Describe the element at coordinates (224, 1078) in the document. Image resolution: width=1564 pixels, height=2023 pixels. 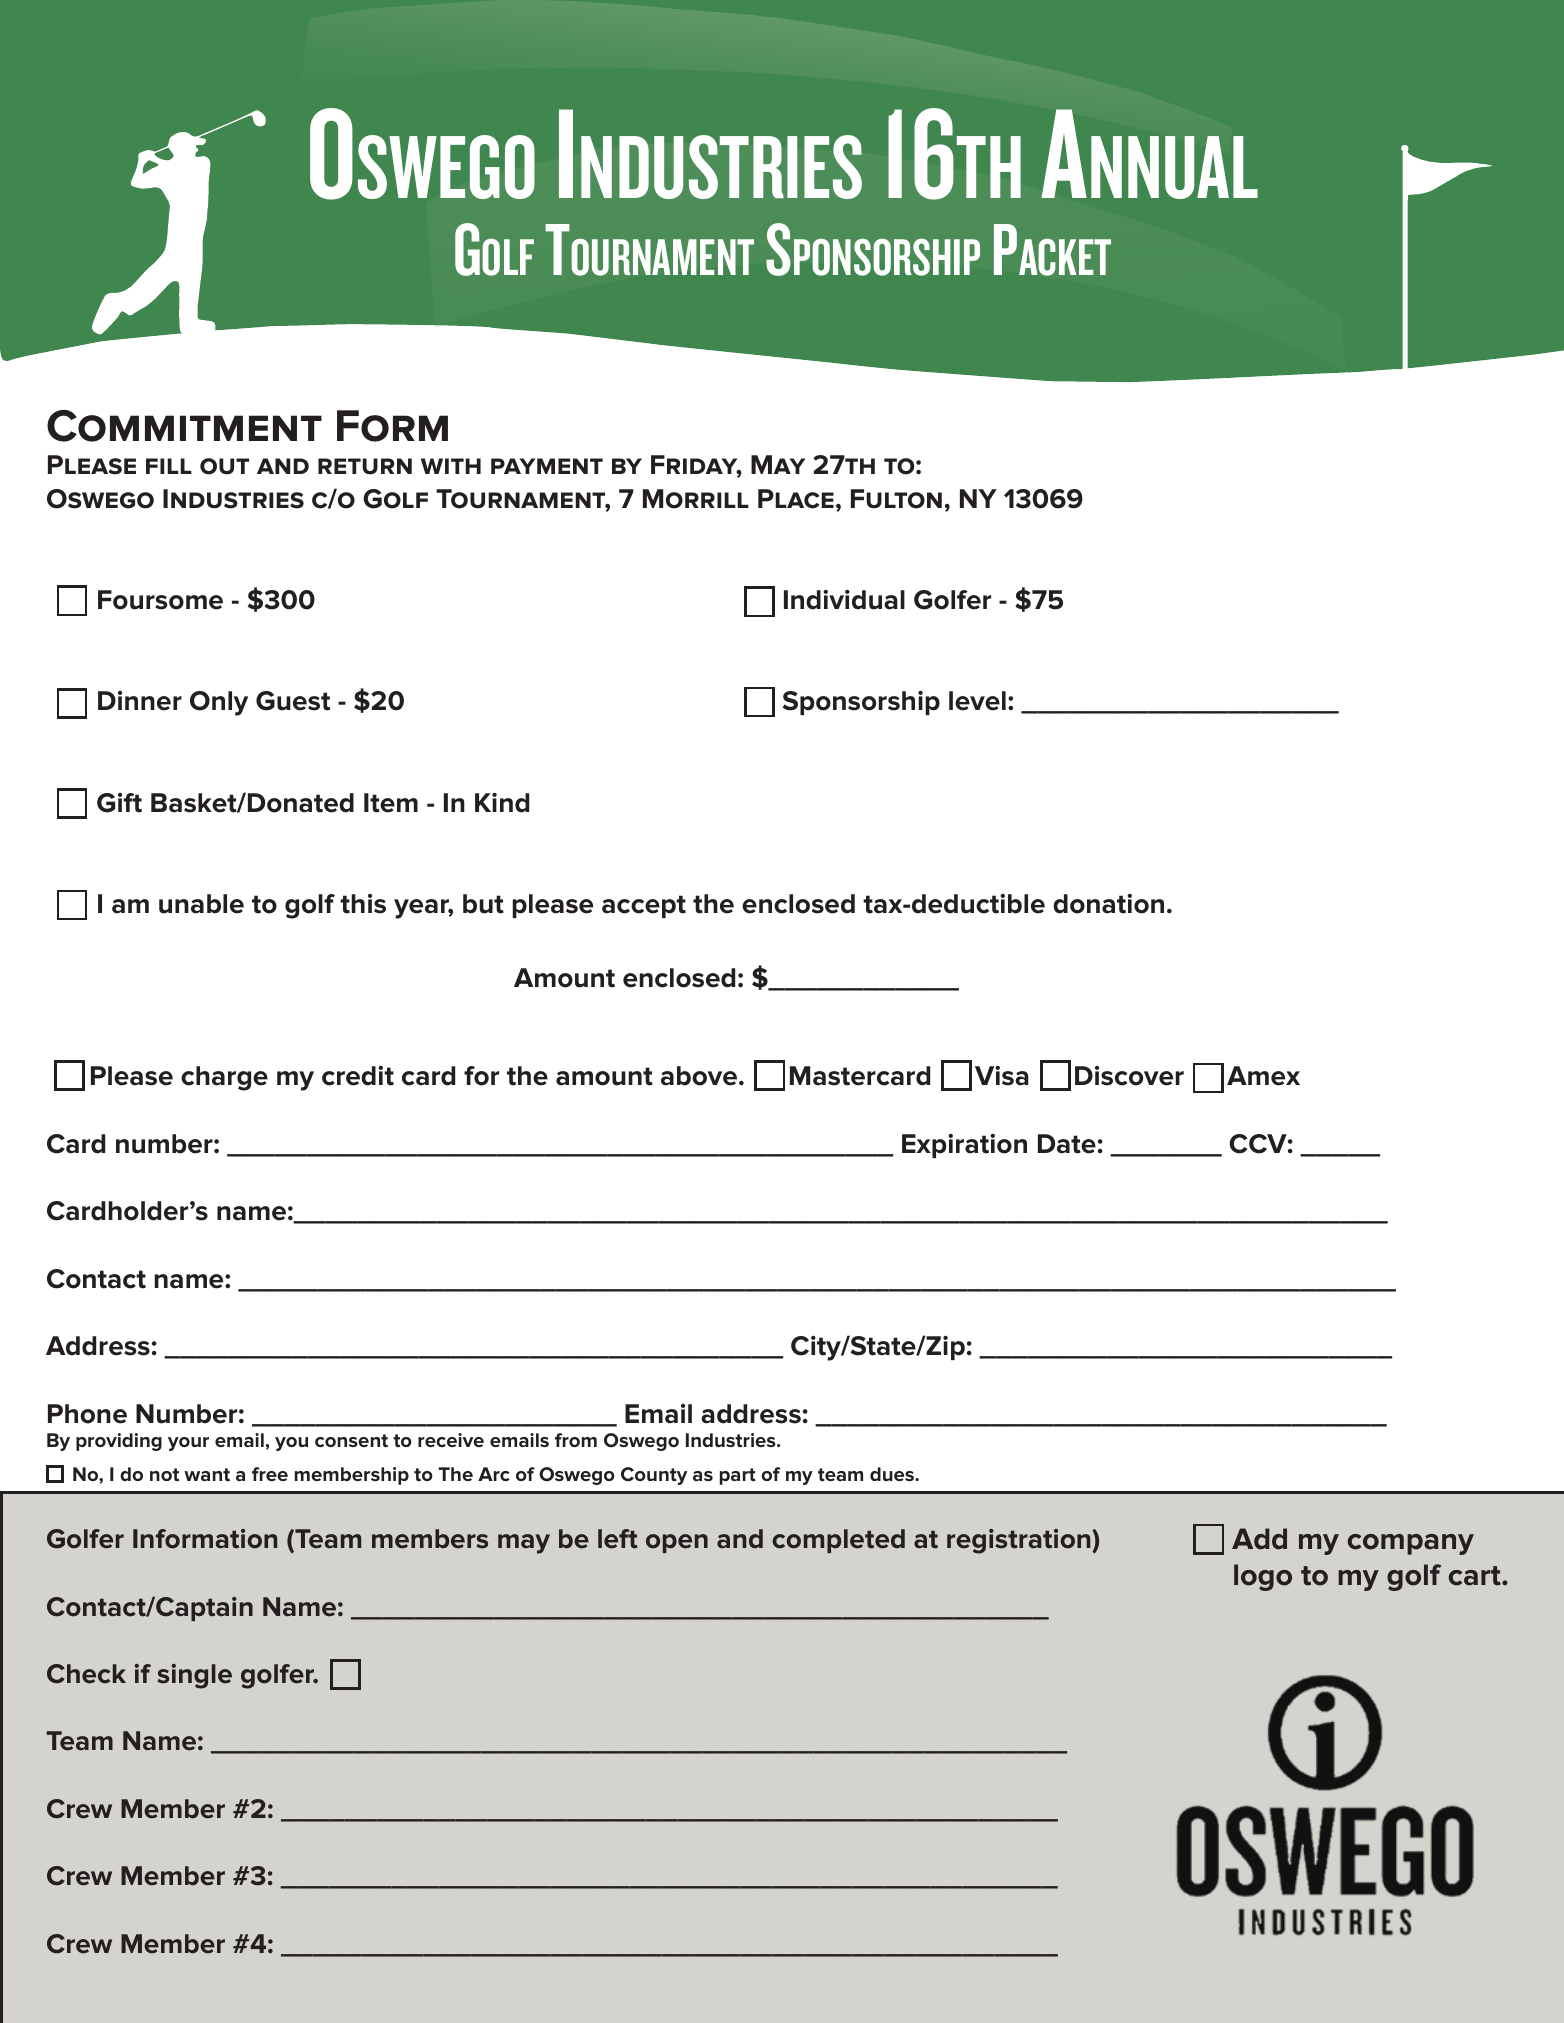
I see `charge` at that location.
